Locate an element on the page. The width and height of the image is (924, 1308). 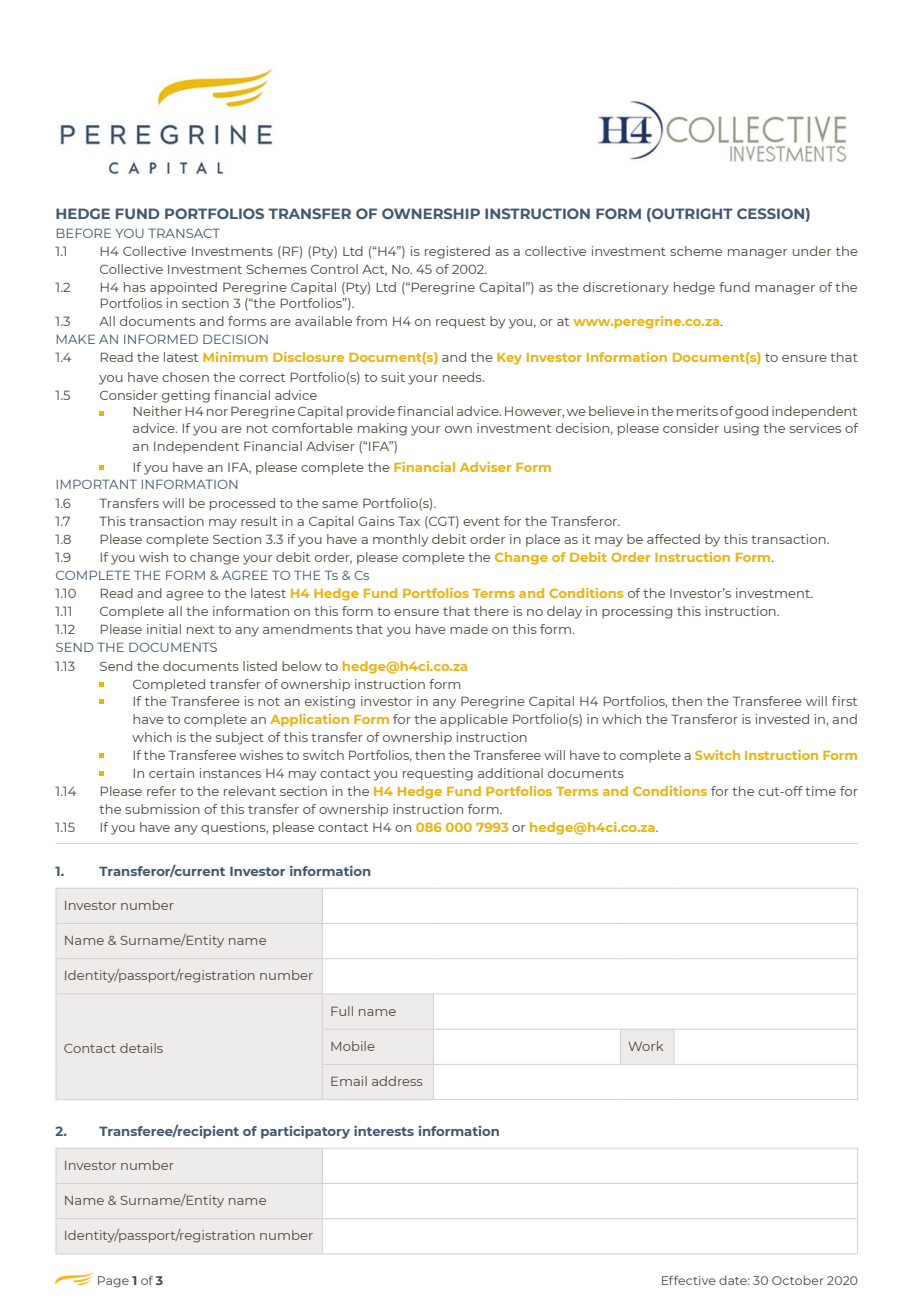
initial is located at coordinates (164, 629).
